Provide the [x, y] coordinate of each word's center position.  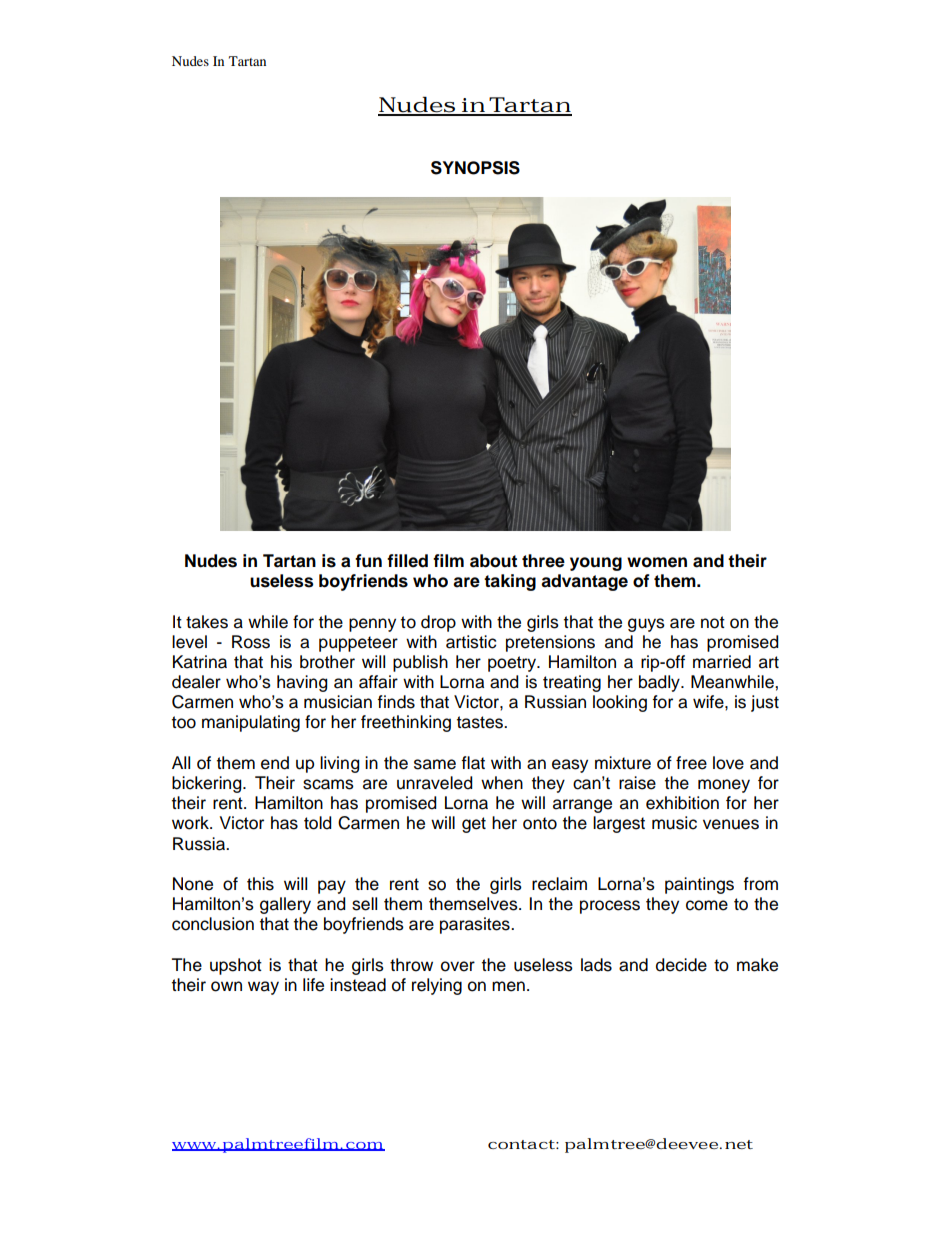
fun [368, 561]
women [657, 562]
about [493, 561]
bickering [208, 784]
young [596, 564]
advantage [584, 582]
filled [407, 561]
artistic [471, 642]
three [543, 561]
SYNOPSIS [475, 168]
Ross [251, 642]
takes [207, 622]
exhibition [682, 803]
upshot [236, 966]
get [474, 825]
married [722, 662]
